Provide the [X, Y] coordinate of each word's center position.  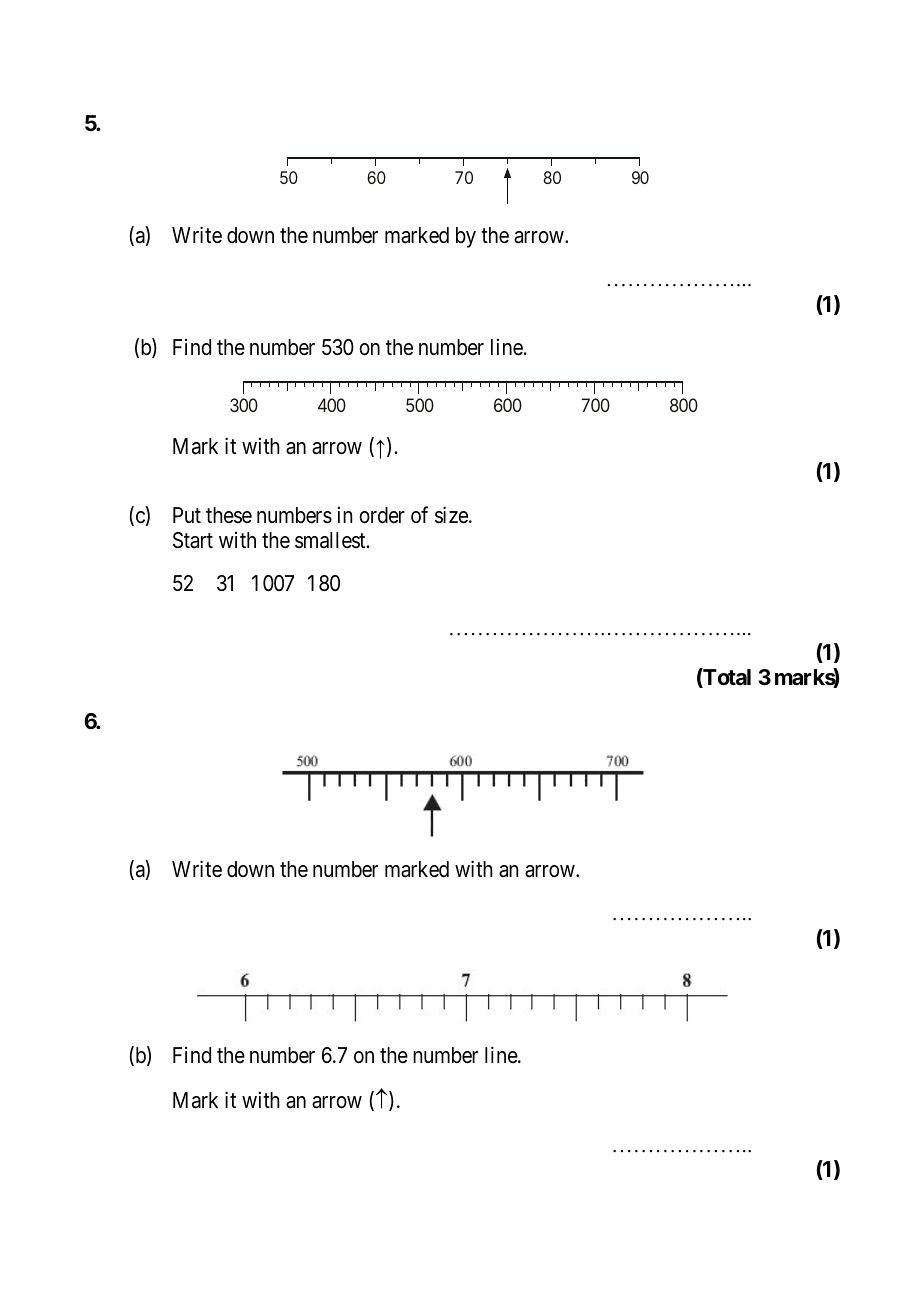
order [382, 515]
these [229, 515]
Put [187, 515]
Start [193, 540]
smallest [331, 540]
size [452, 515]
